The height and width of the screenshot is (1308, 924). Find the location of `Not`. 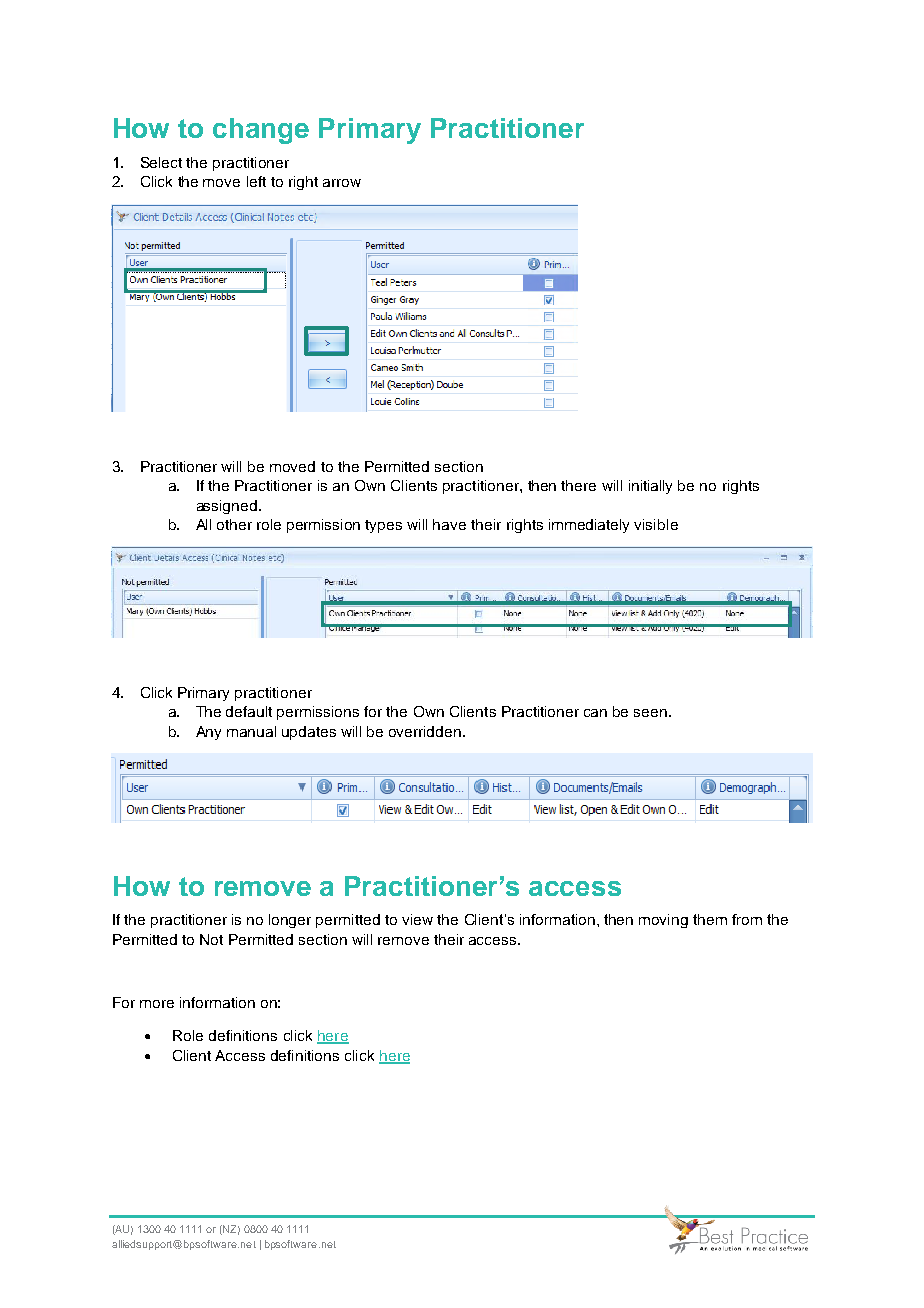

Not is located at coordinates (211, 939).
